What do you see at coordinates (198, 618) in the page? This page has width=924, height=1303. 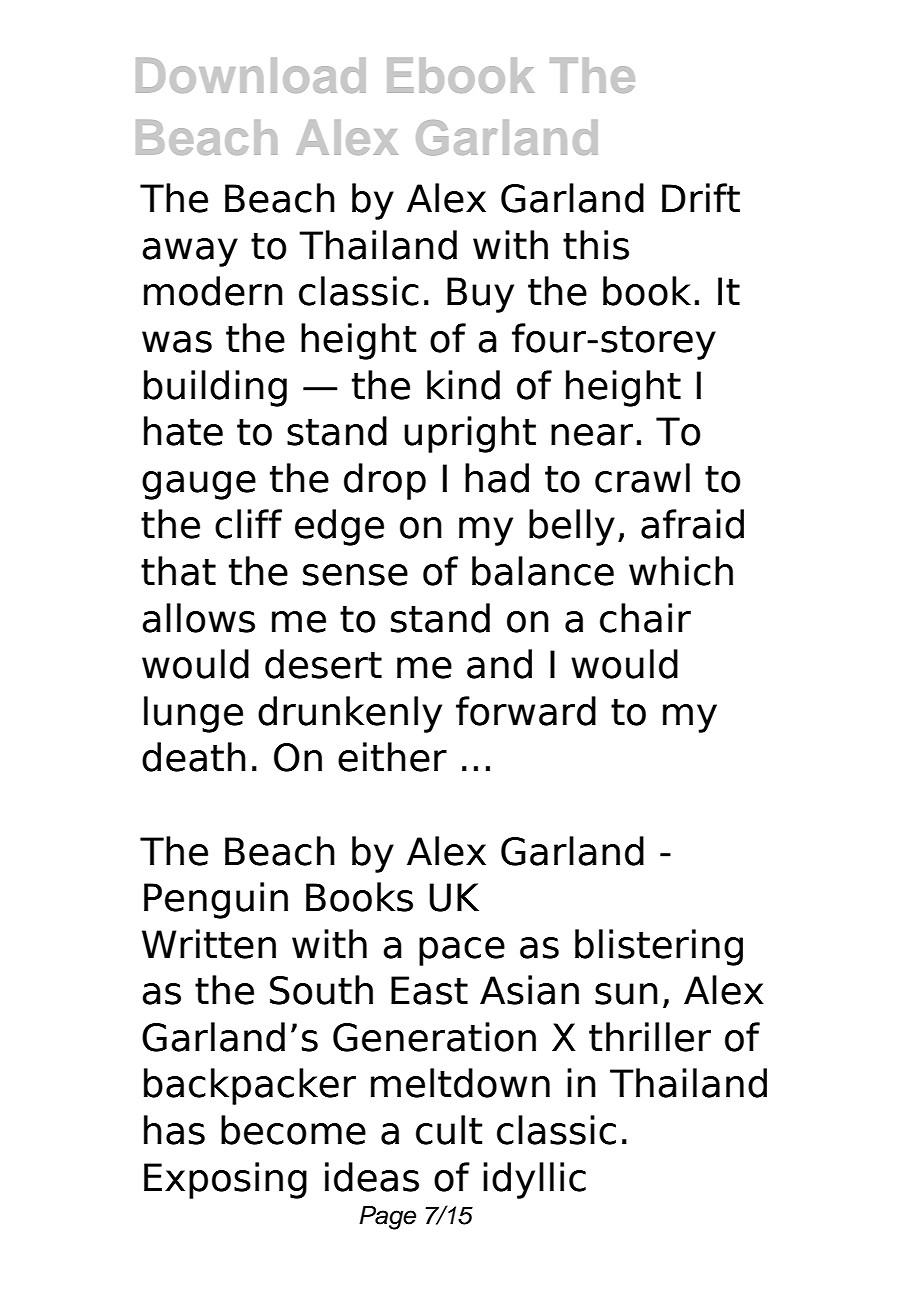 I see `allows` at bounding box center [198, 618].
